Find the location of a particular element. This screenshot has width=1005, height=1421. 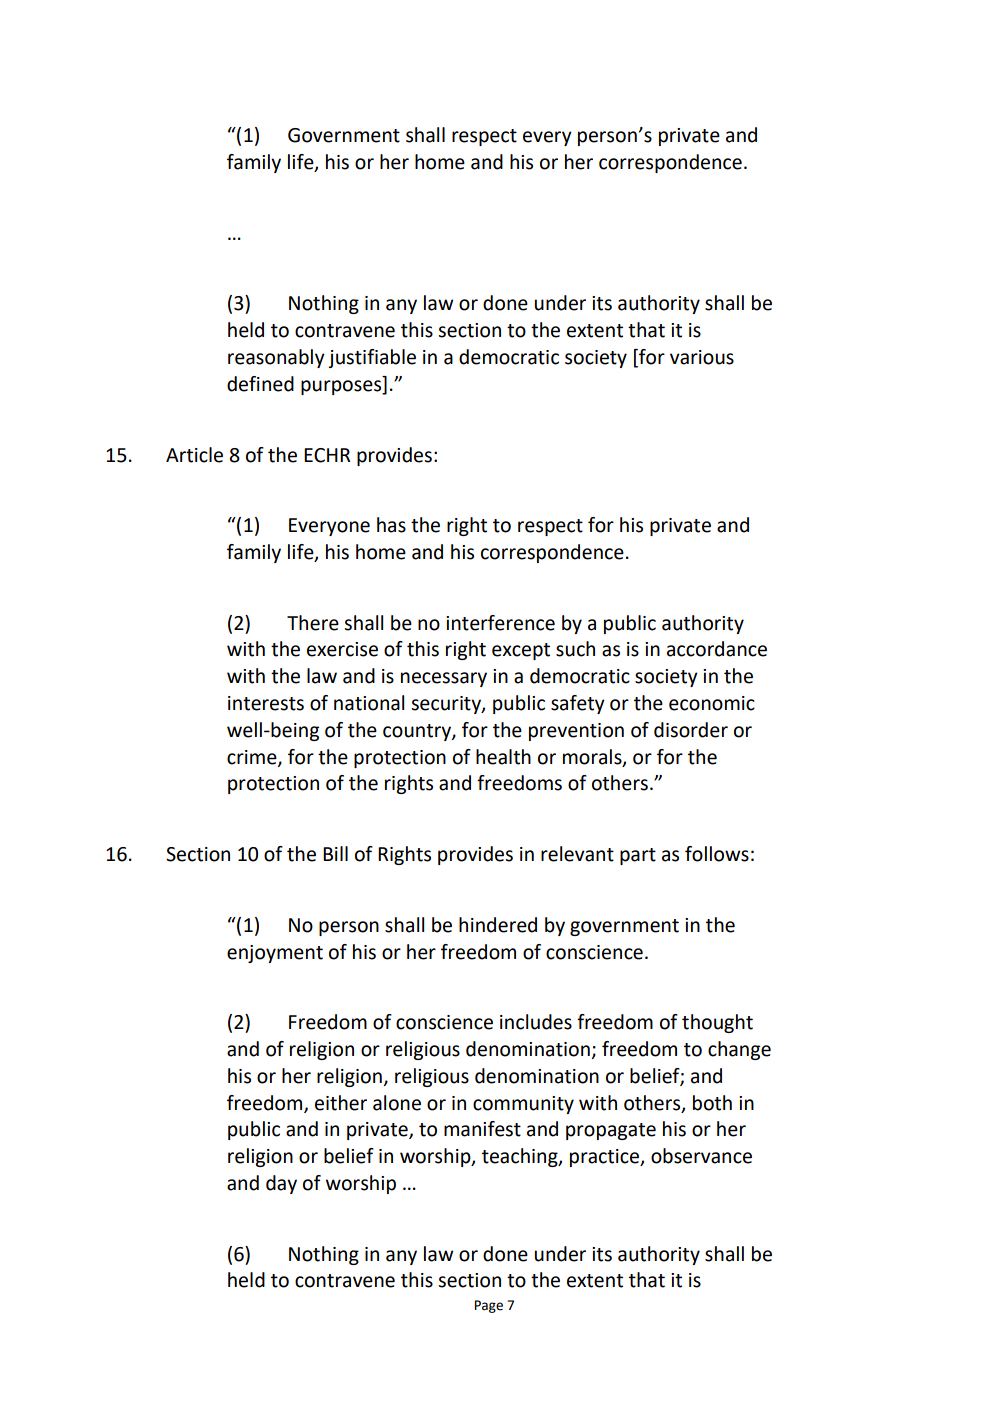

justifiable is located at coordinates (372, 358).
